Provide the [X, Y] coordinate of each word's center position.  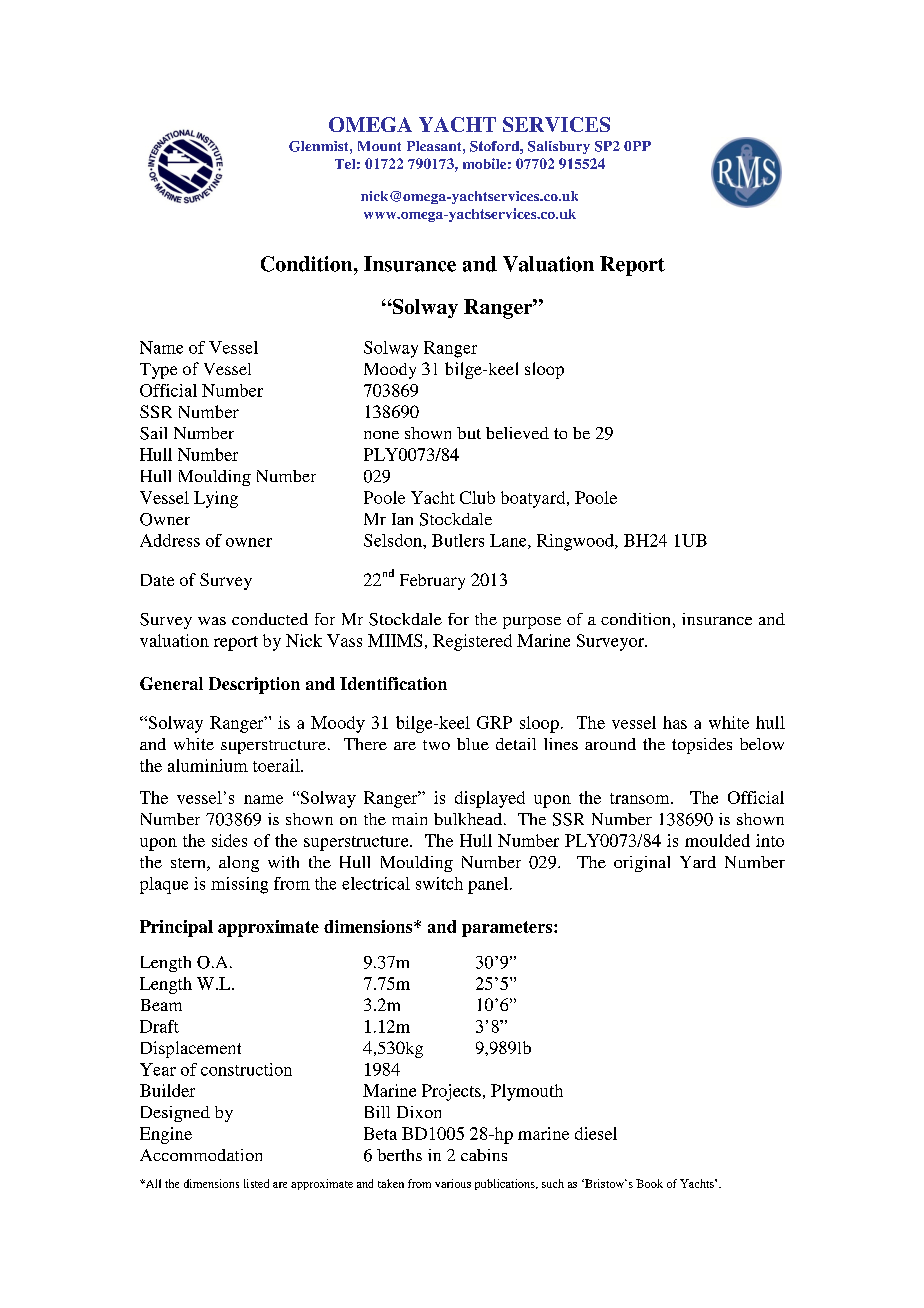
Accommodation [201, 1155]
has [675, 722]
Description [254, 685]
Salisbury [559, 147]
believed [517, 433]
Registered [472, 642]
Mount [379, 146]
